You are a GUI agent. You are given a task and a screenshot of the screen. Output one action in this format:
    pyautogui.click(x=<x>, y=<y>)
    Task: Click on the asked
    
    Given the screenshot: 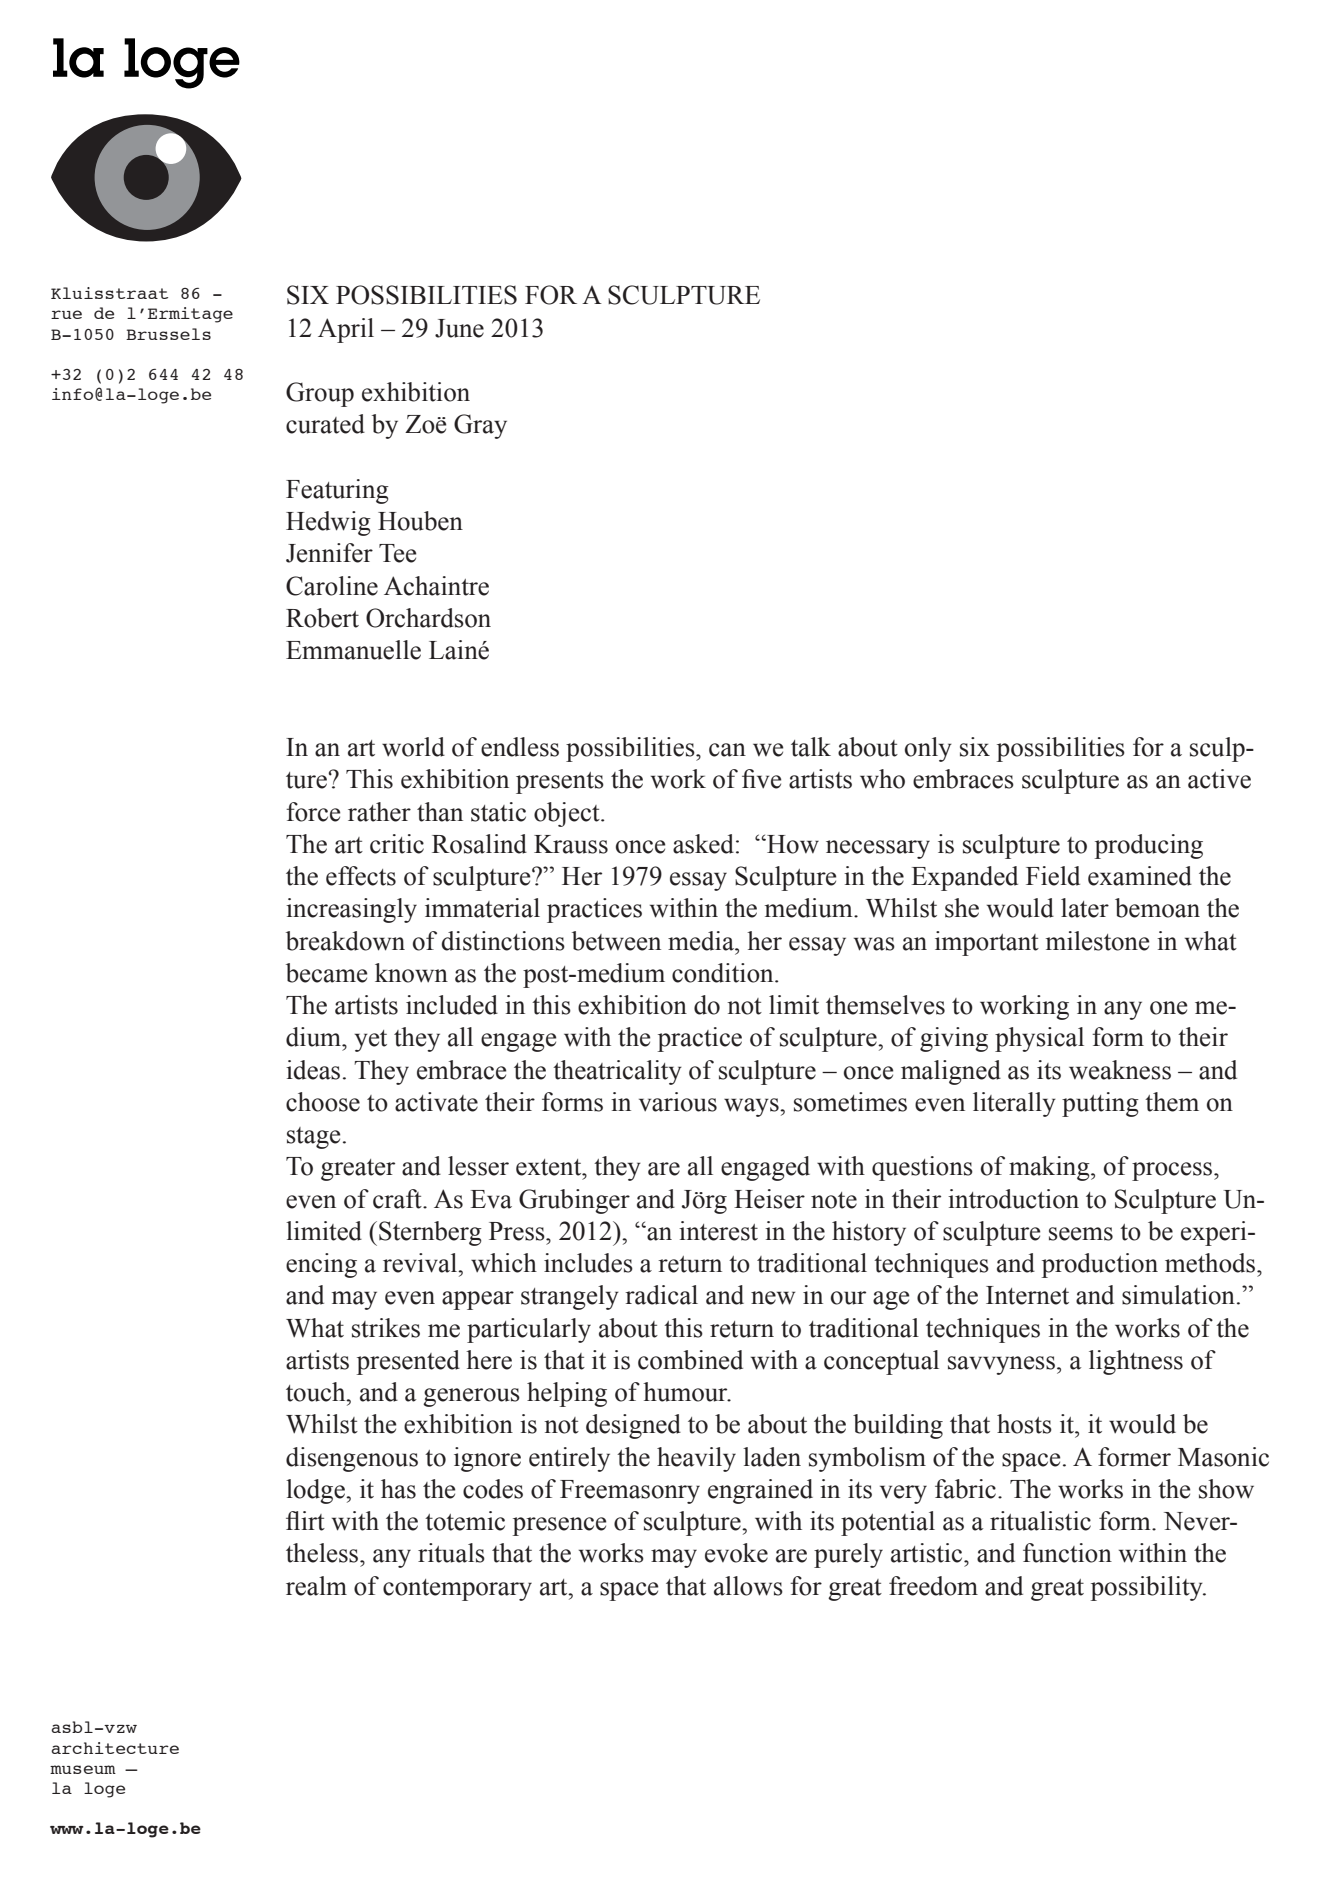 What is the action you would take?
    pyautogui.click(x=703, y=844)
